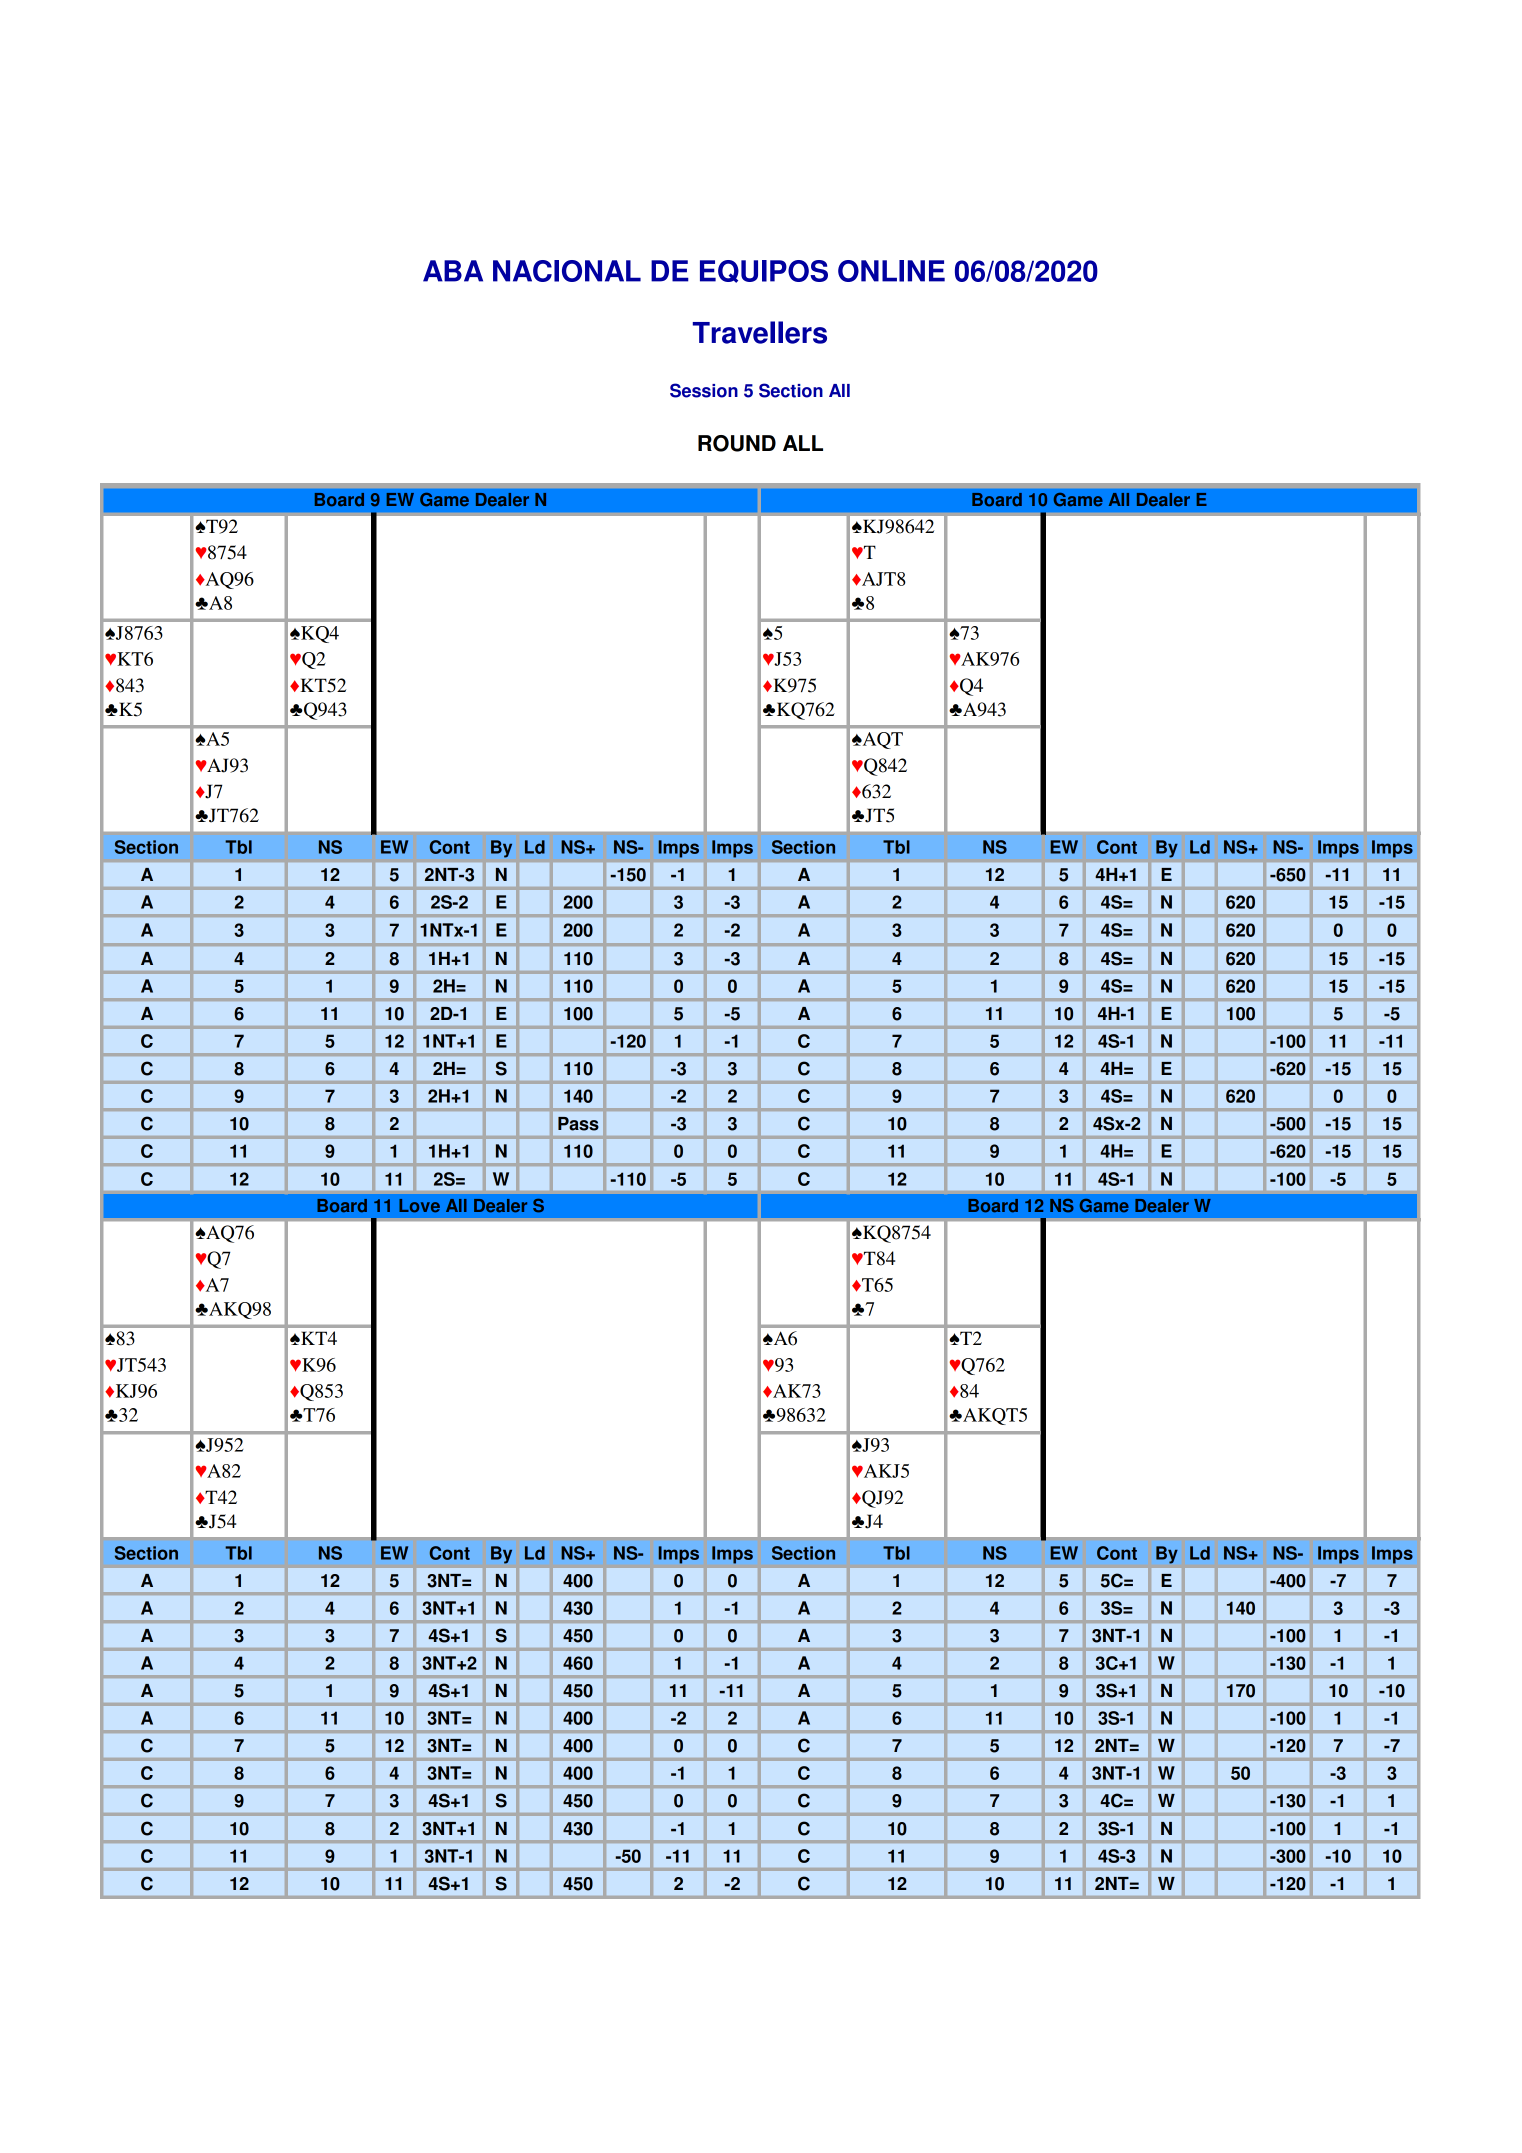 The height and width of the screenshot is (2153, 1522). Describe the element at coordinates (704, 390) in the screenshot. I see `Session` at that location.
